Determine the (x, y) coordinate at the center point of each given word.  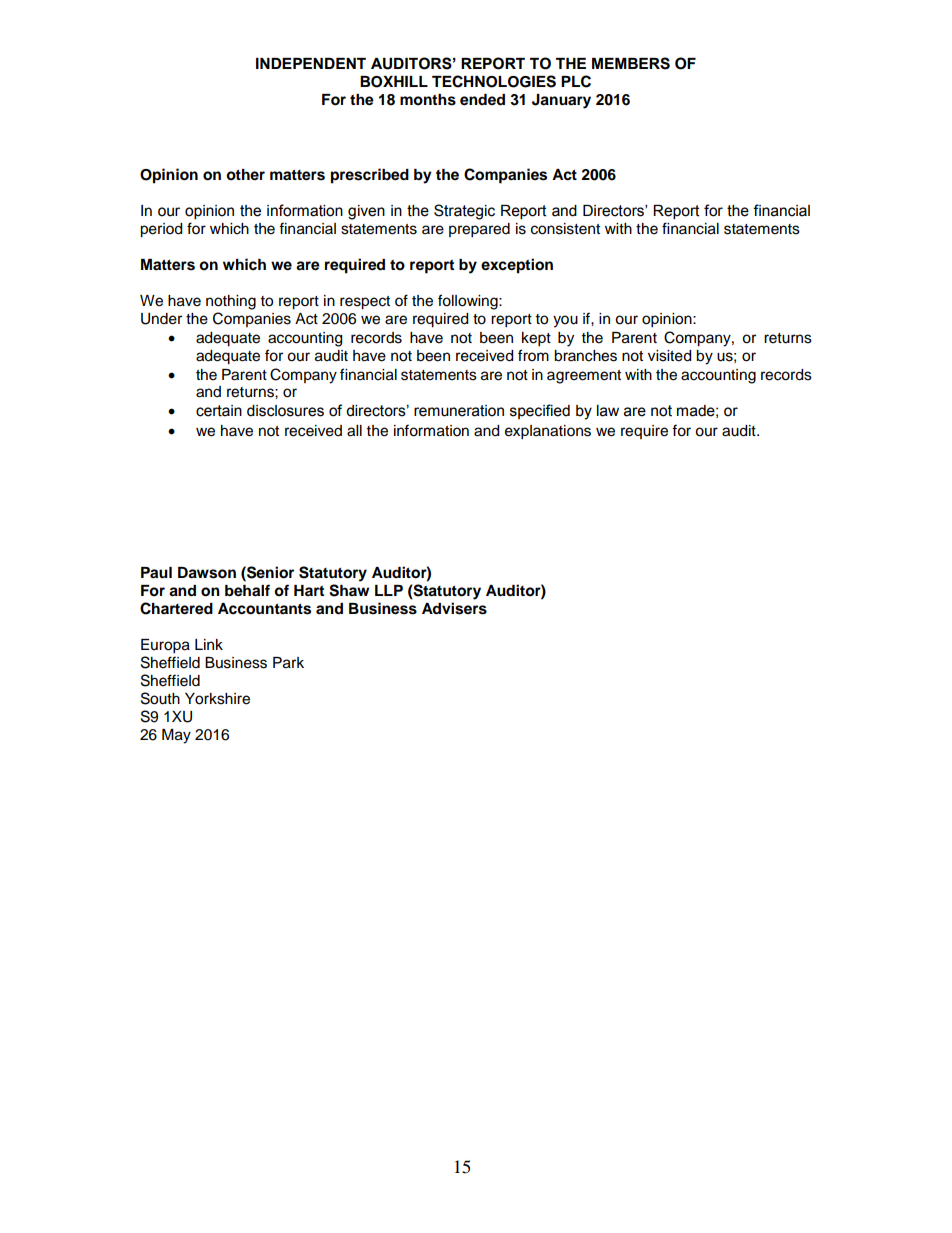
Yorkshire (217, 699)
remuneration (459, 411)
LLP (389, 590)
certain (219, 411)
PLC (576, 81)
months (428, 100)
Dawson (207, 573)
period (161, 230)
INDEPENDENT (311, 63)
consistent (565, 229)
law (608, 411)
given (366, 212)
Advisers (454, 608)
